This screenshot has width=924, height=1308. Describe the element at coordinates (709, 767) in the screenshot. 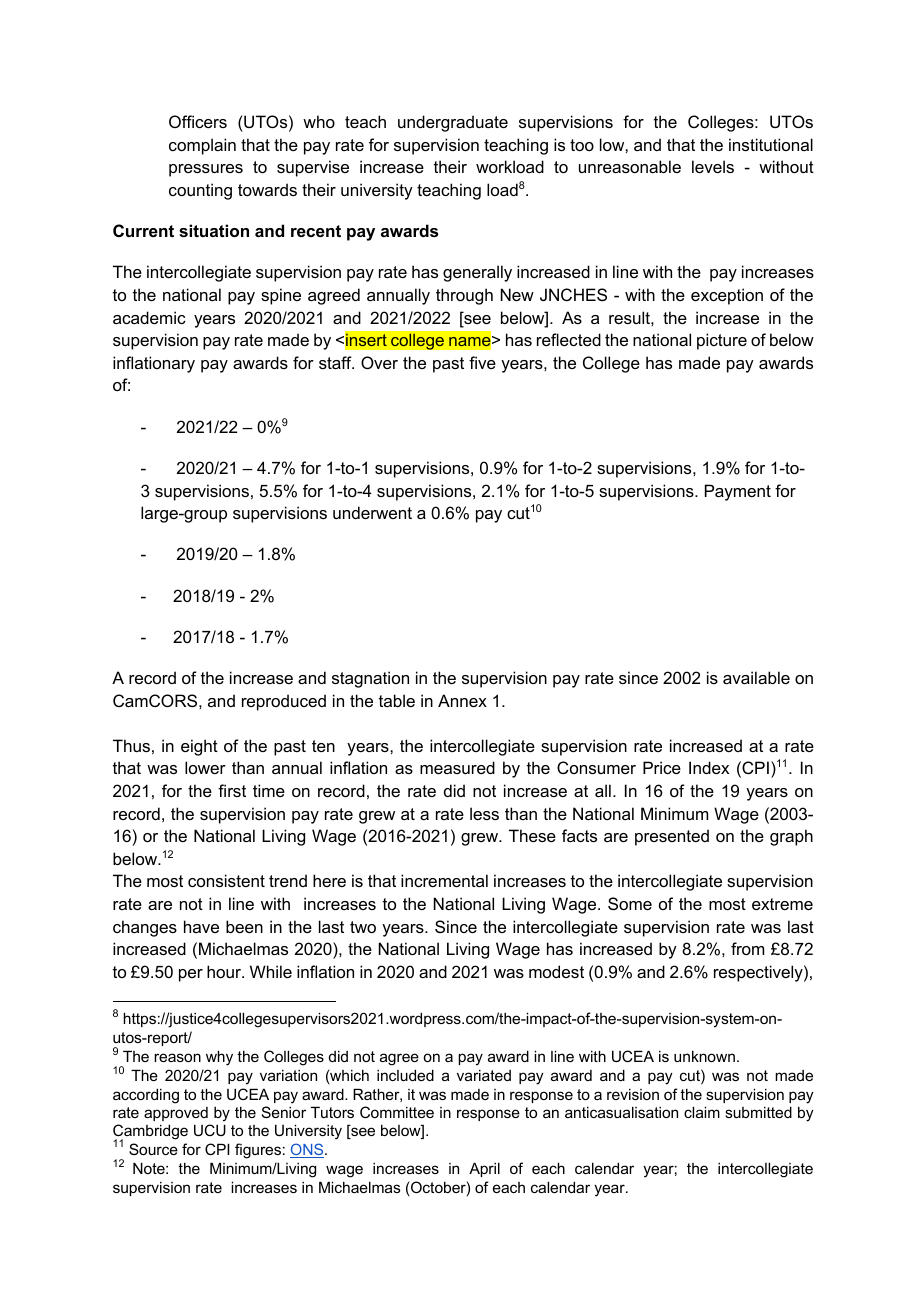

I see `Index` at that location.
